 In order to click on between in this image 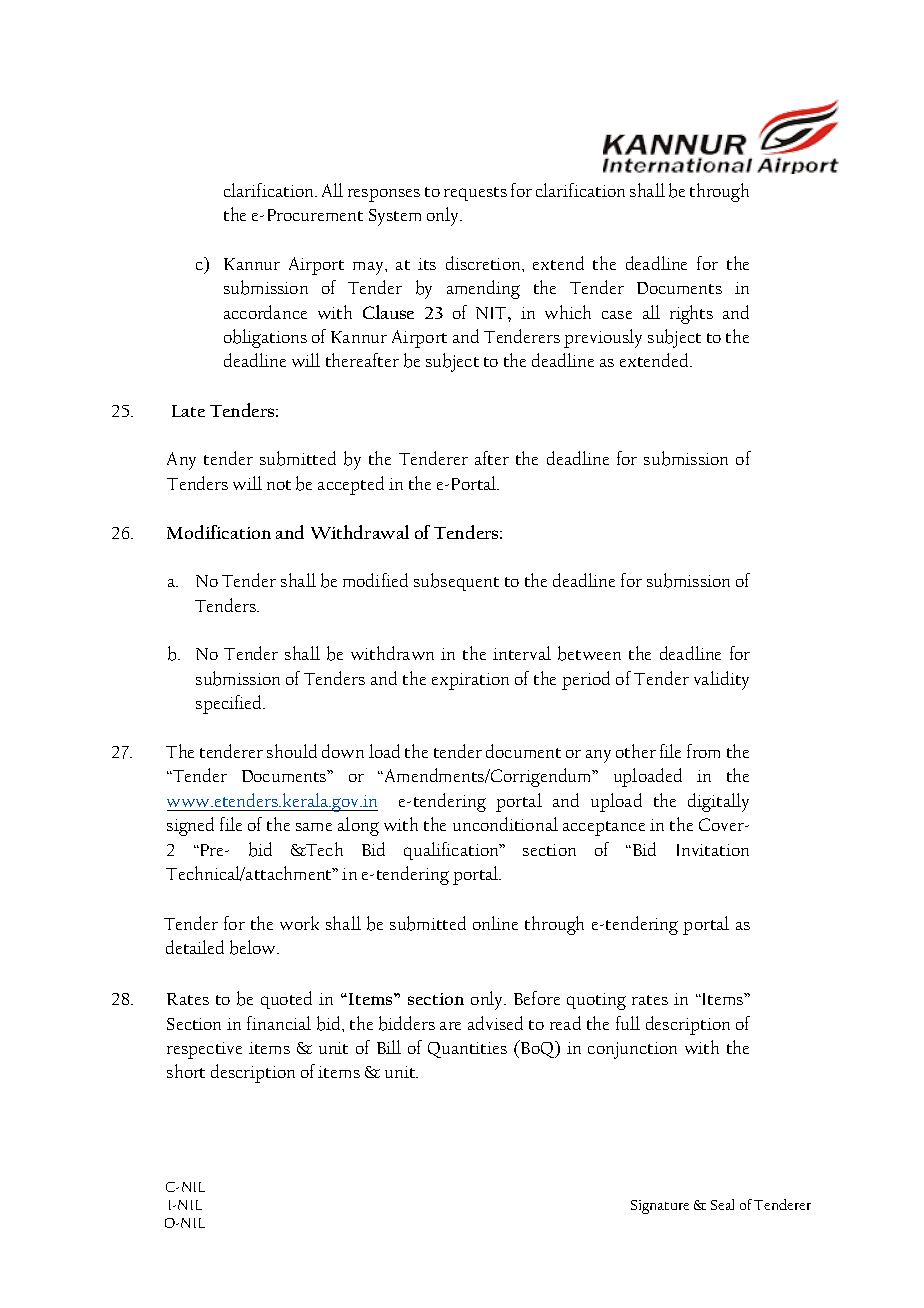, I will do `click(589, 653)`.
